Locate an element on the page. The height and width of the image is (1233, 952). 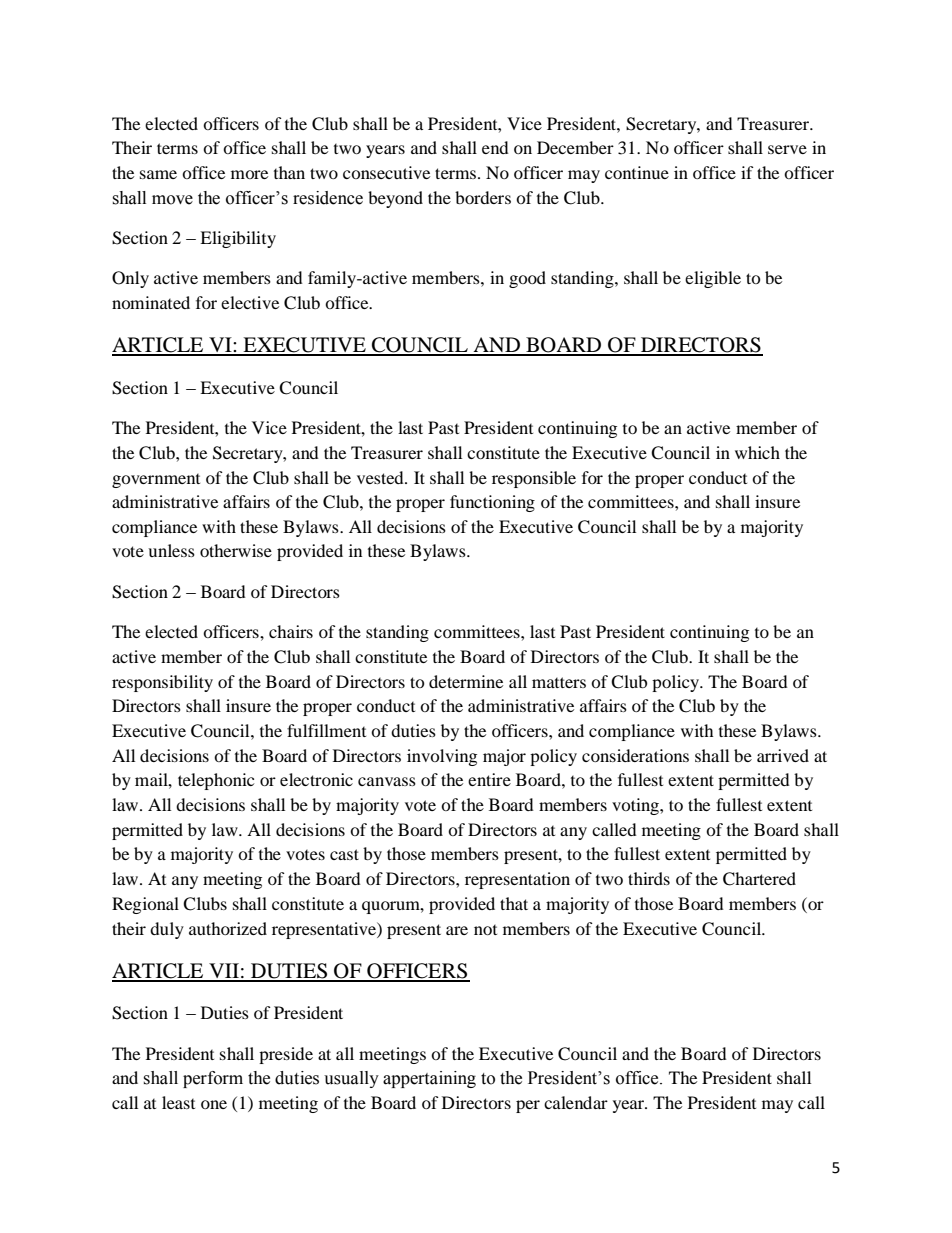
which is located at coordinates (757, 452).
